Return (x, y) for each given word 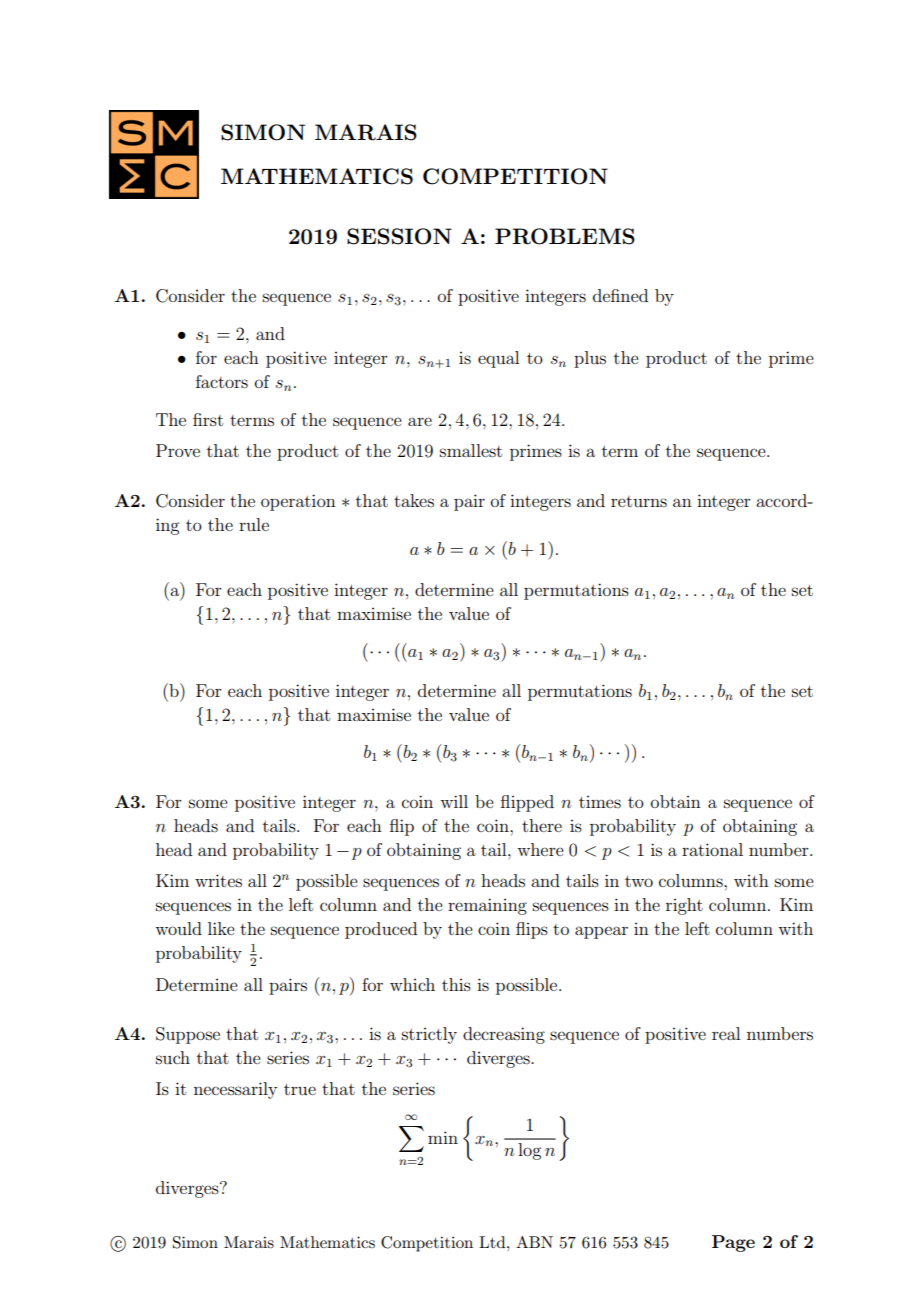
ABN (534, 1242)
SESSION (399, 236)
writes (218, 880)
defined (620, 295)
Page (733, 1243)
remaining (487, 906)
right (684, 906)
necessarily (235, 1090)
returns (639, 501)
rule (254, 524)
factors (222, 381)
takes (414, 500)
